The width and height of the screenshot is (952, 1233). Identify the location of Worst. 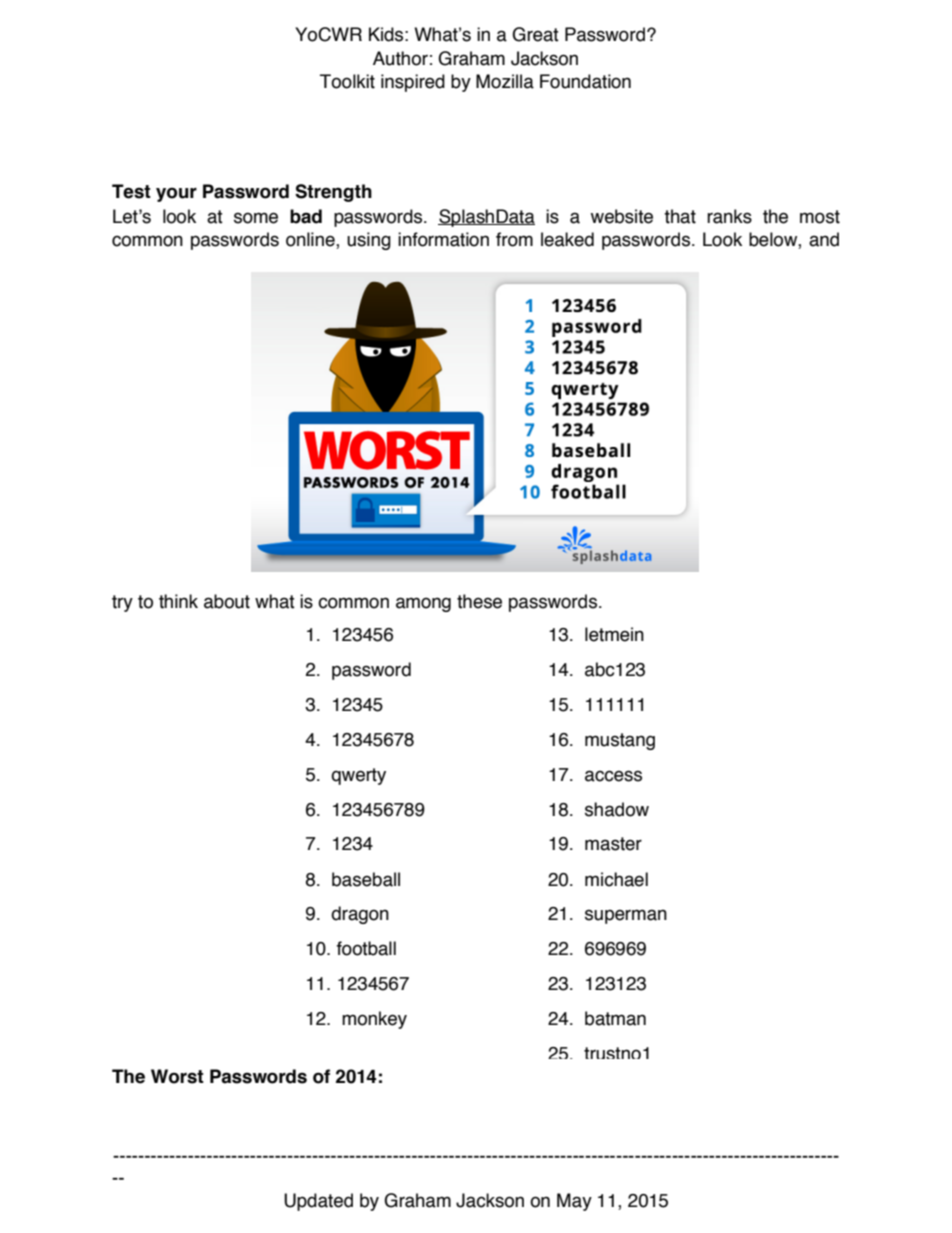
(177, 1076).
